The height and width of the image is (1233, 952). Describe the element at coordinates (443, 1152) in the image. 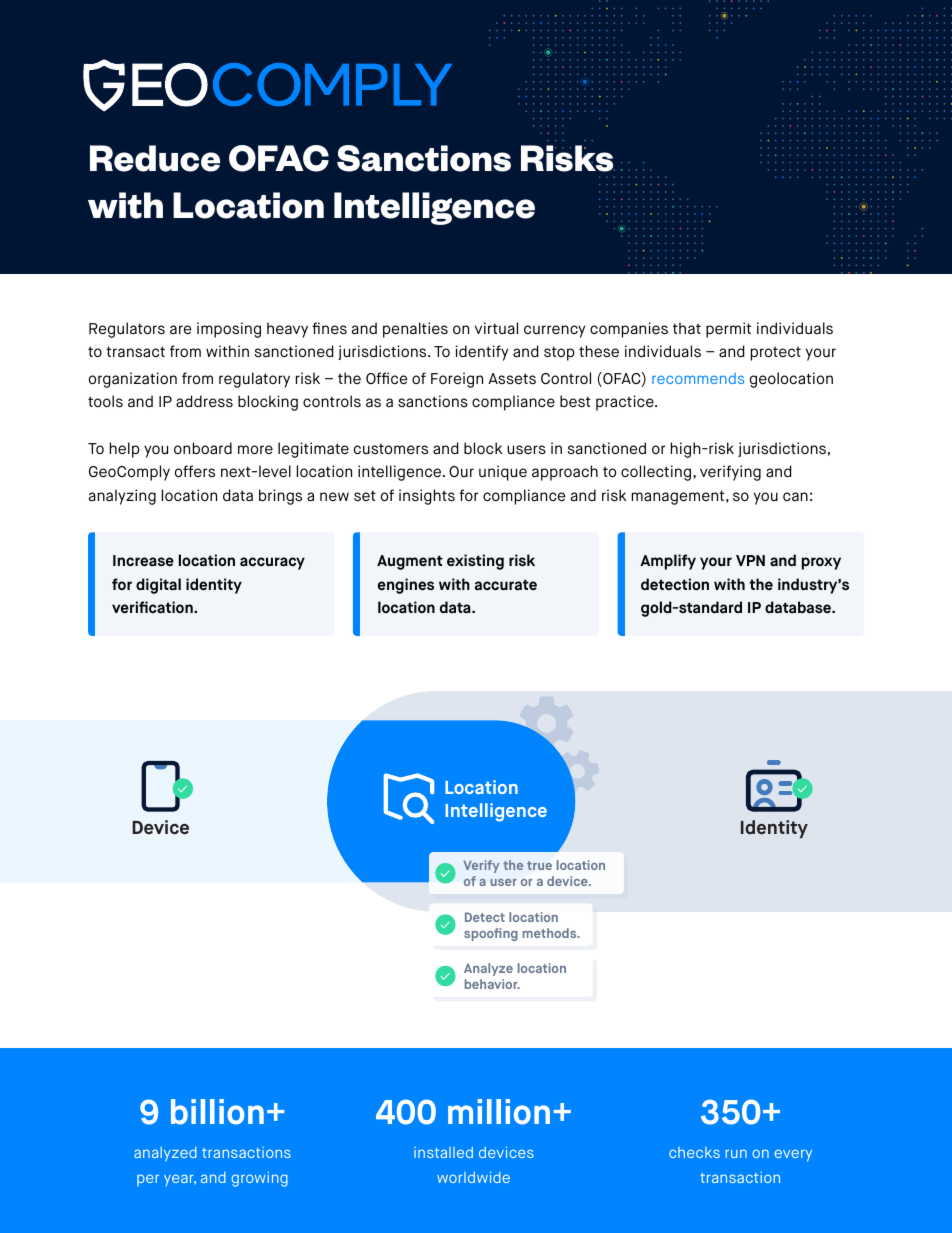

I see `installed` at that location.
